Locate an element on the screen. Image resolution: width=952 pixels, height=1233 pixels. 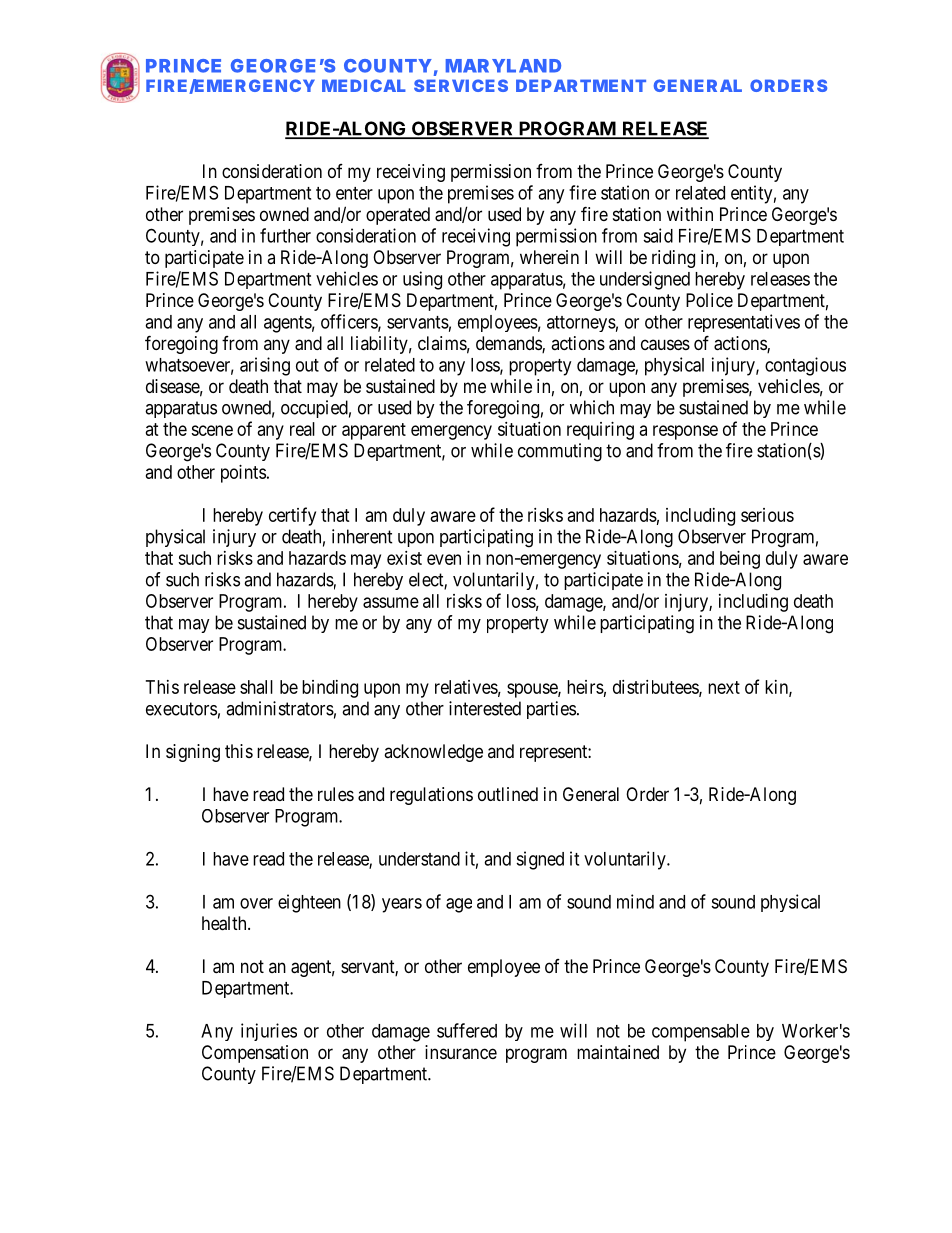
response is located at coordinates (685, 432).
